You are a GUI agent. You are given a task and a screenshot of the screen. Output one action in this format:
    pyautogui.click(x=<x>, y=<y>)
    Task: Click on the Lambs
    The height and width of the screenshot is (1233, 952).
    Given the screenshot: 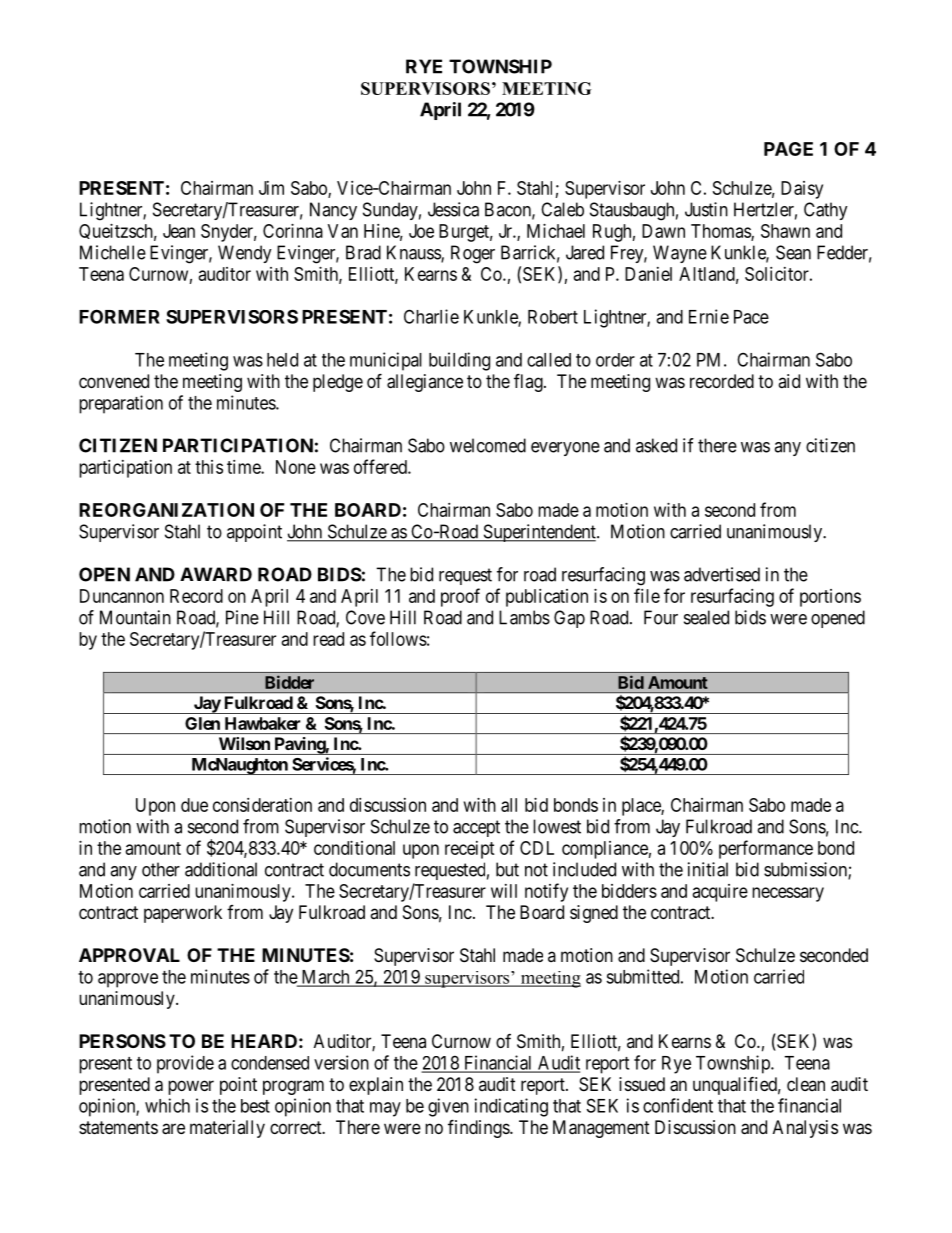 What is the action you would take?
    pyautogui.click(x=524, y=617)
